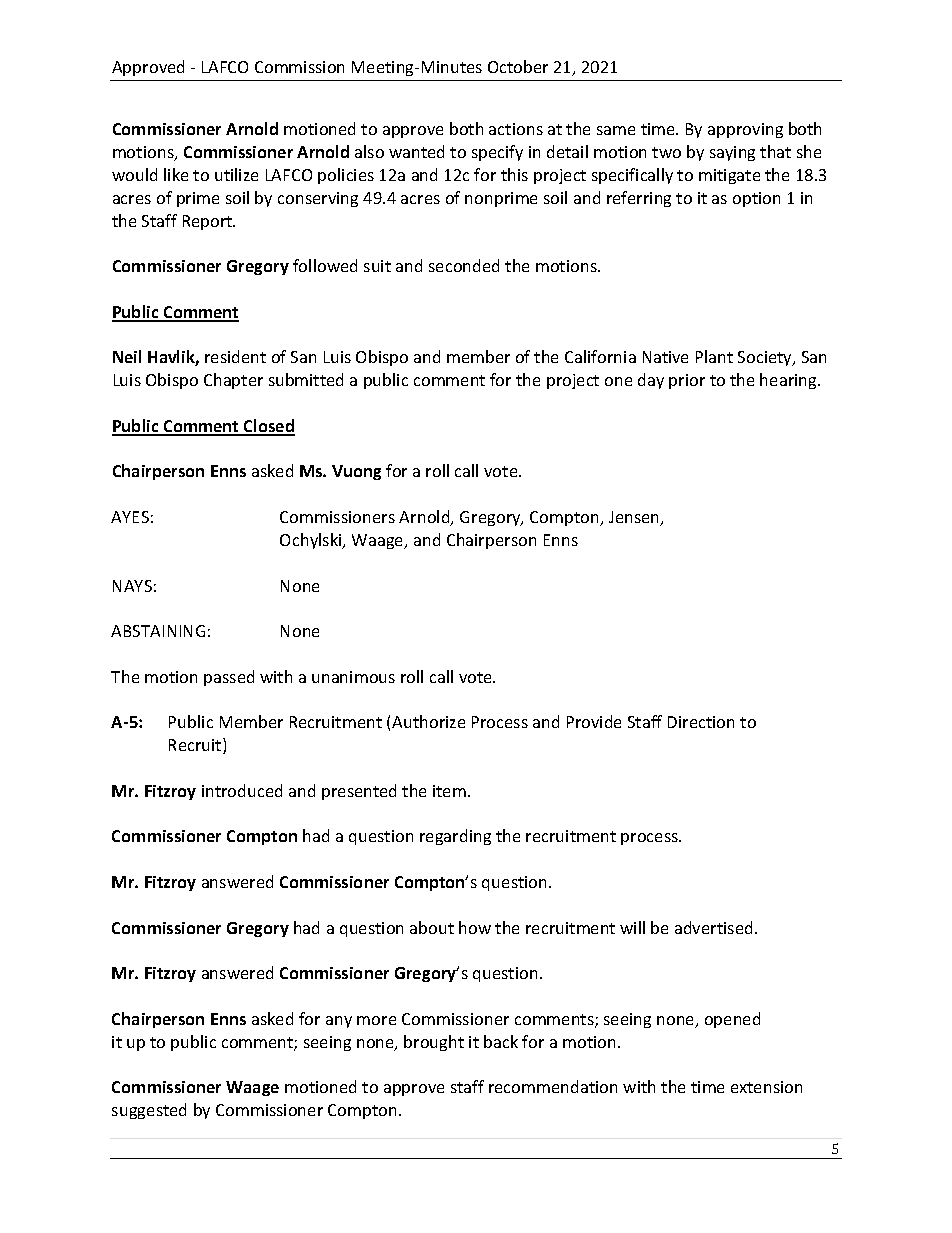 The height and width of the screenshot is (1233, 952). Describe the element at coordinates (434, 1043) in the screenshot. I see `brought` at that location.
